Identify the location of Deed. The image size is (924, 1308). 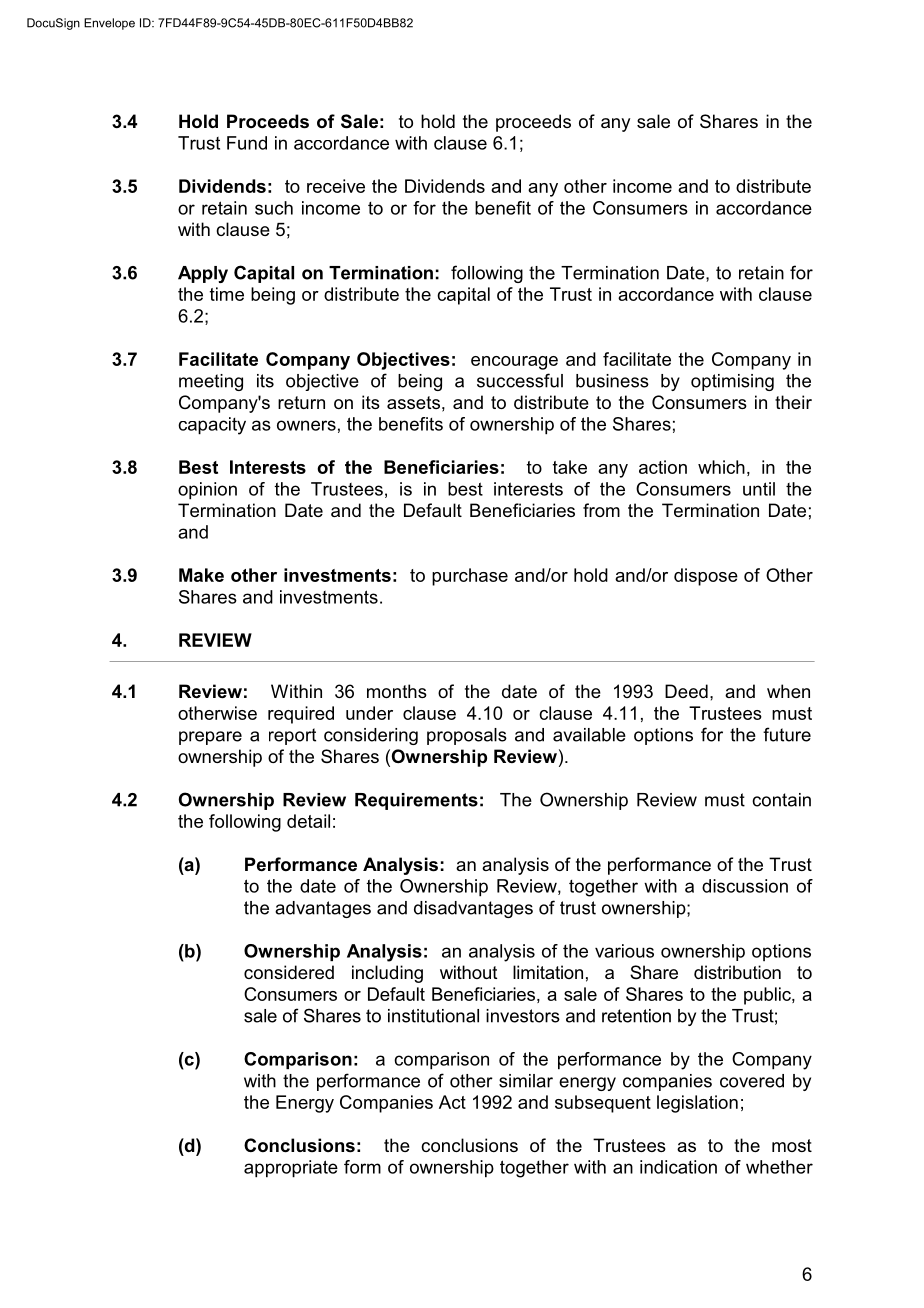
(686, 691).
